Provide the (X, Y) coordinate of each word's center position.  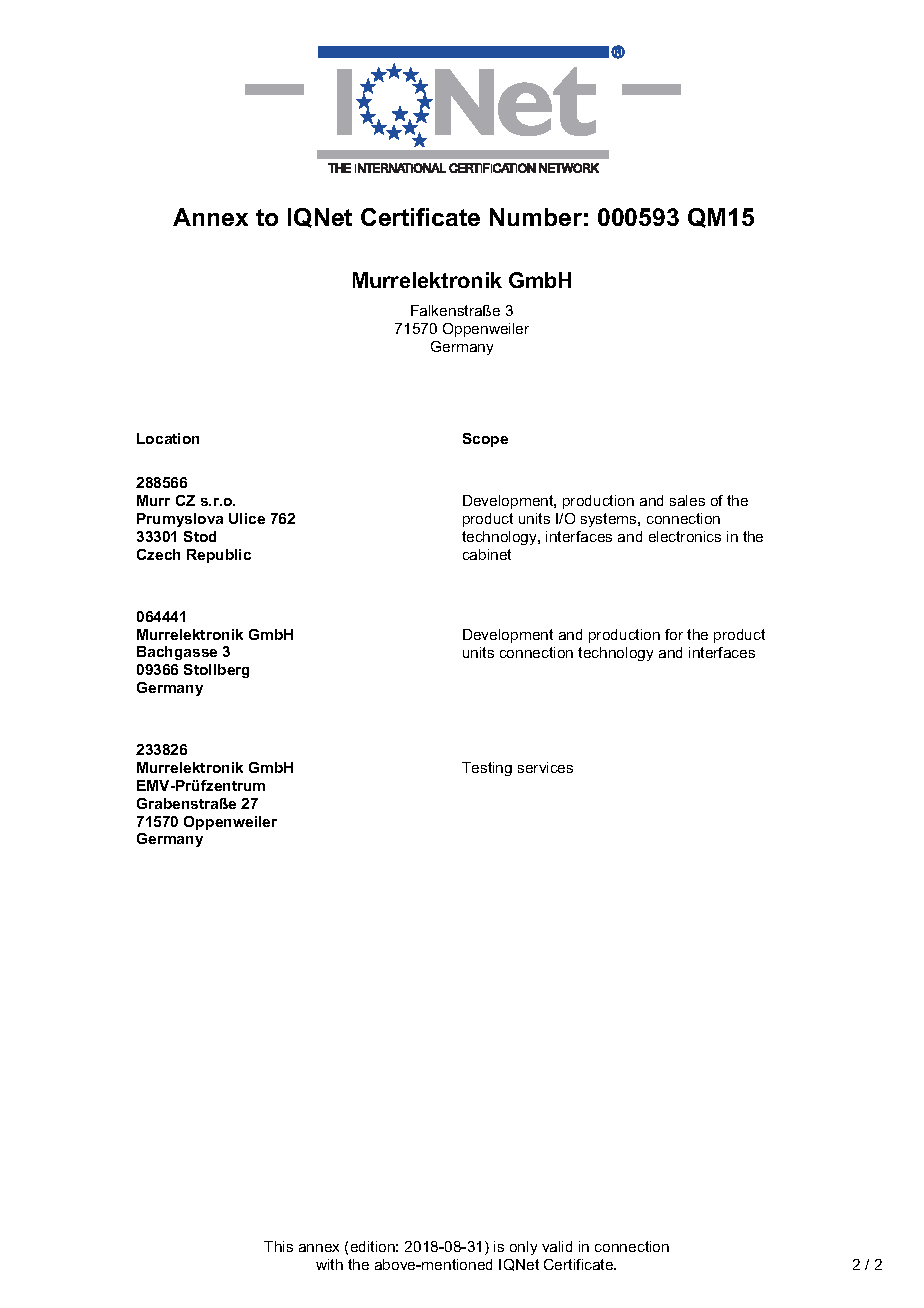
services (545, 767)
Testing (487, 769)
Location (168, 438)
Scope (485, 440)
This (278, 1246)
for (674, 634)
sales (687, 500)
